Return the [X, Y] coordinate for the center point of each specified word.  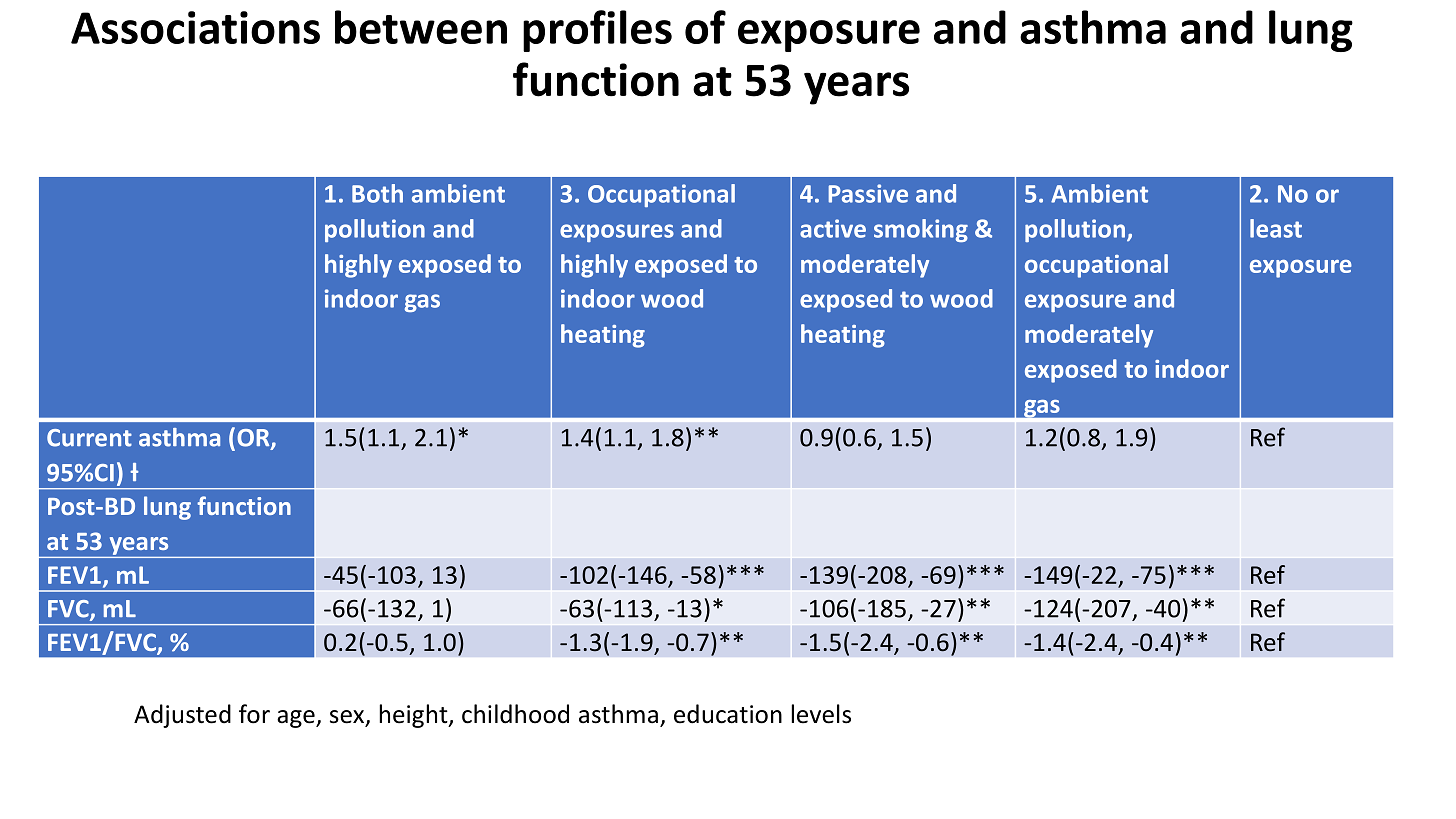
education [728, 714]
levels [821, 714]
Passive [868, 193]
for [254, 714]
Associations [195, 27]
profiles [597, 31]
